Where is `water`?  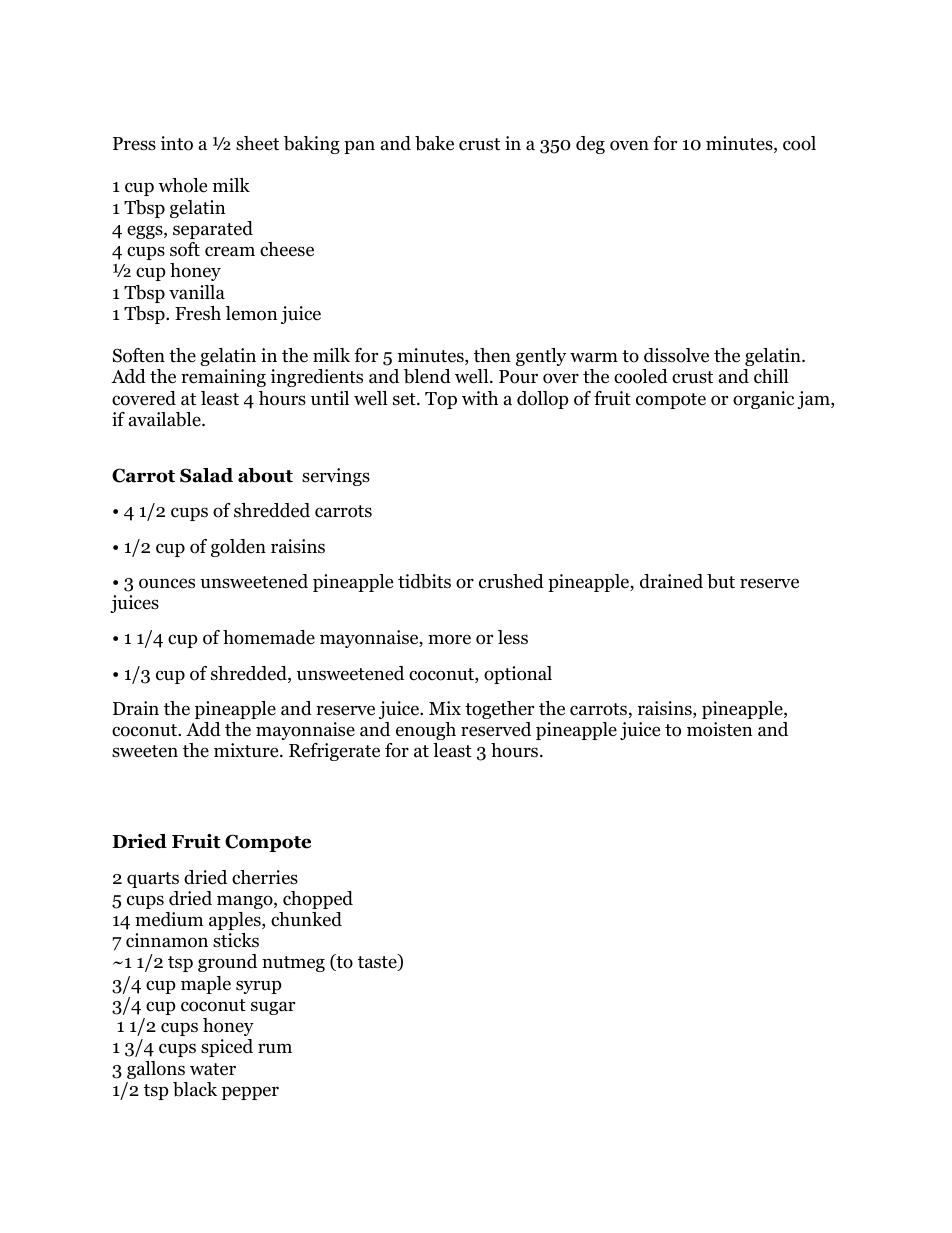
water is located at coordinates (213, 1069).
